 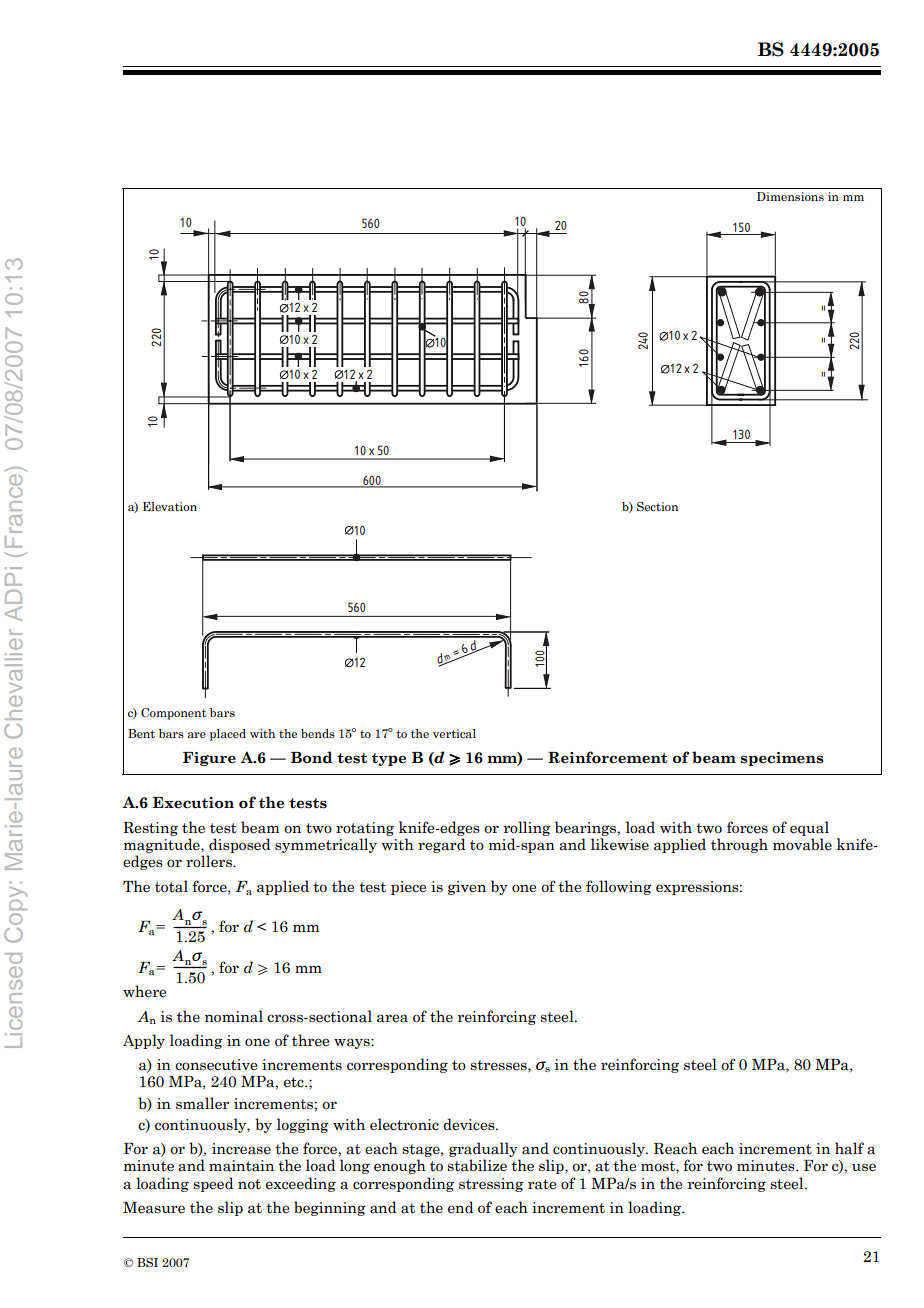 I want to click on Dimensions, so click(x=790, y=196).
